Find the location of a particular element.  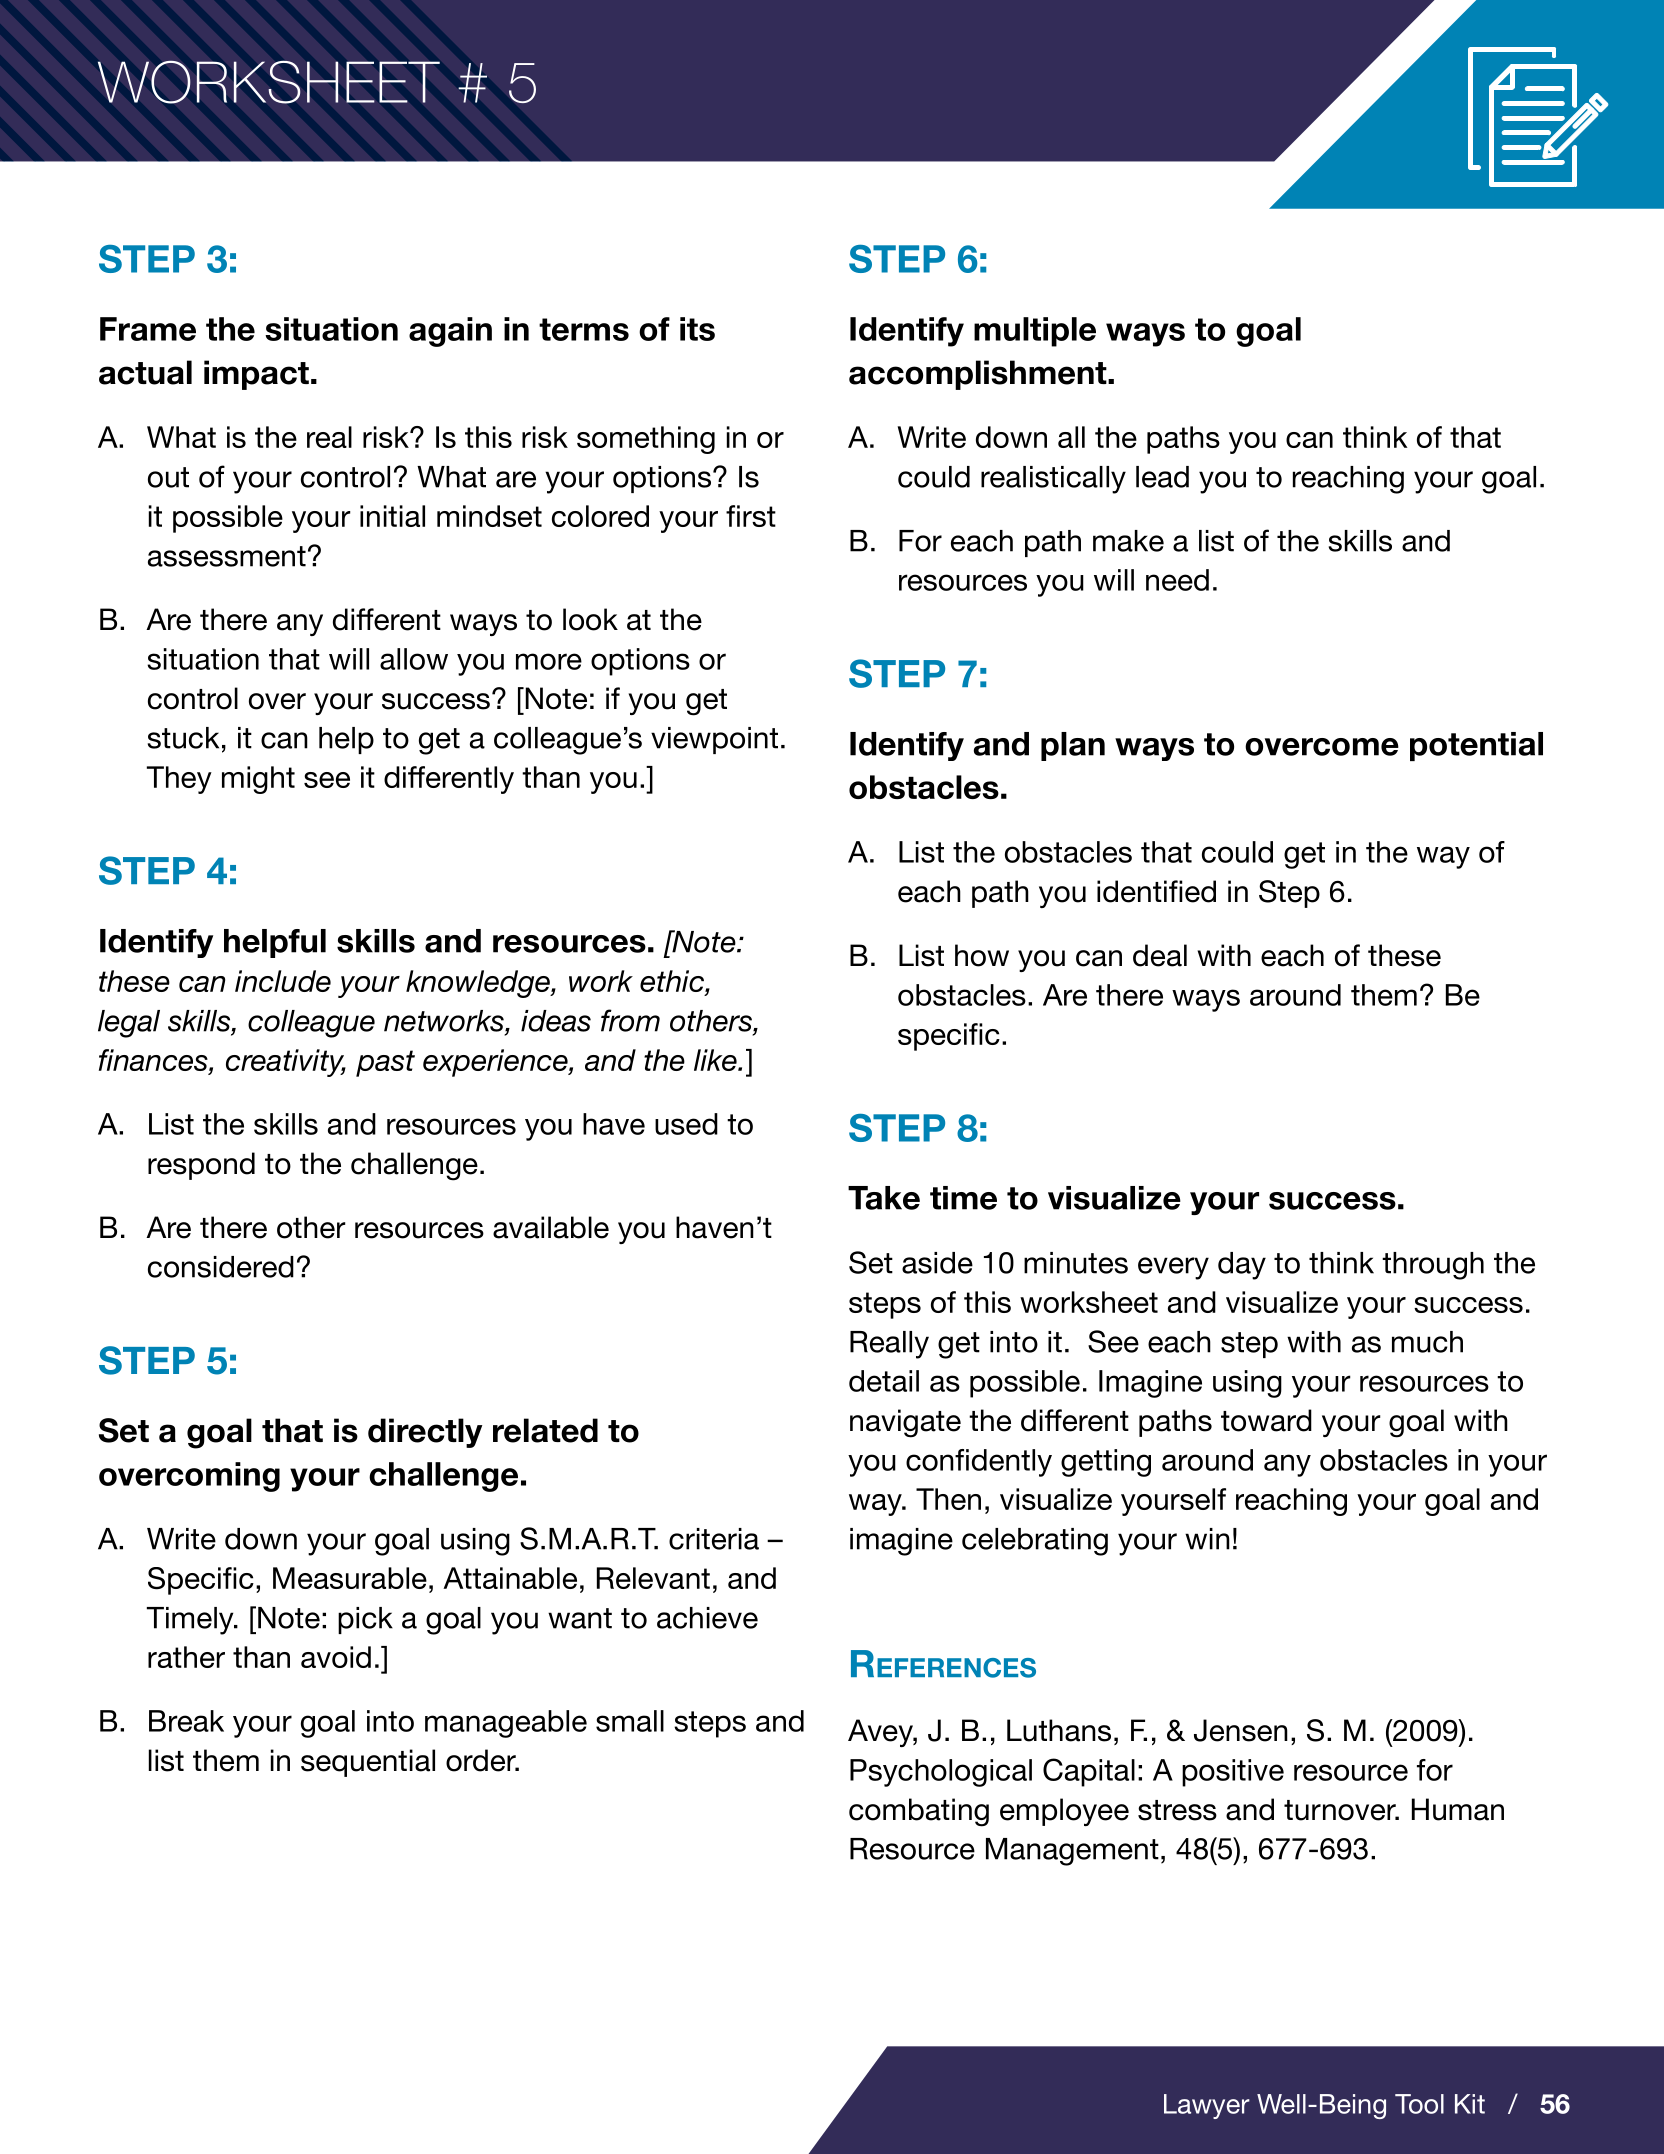

considered is located at coordinates (221, 1267).
